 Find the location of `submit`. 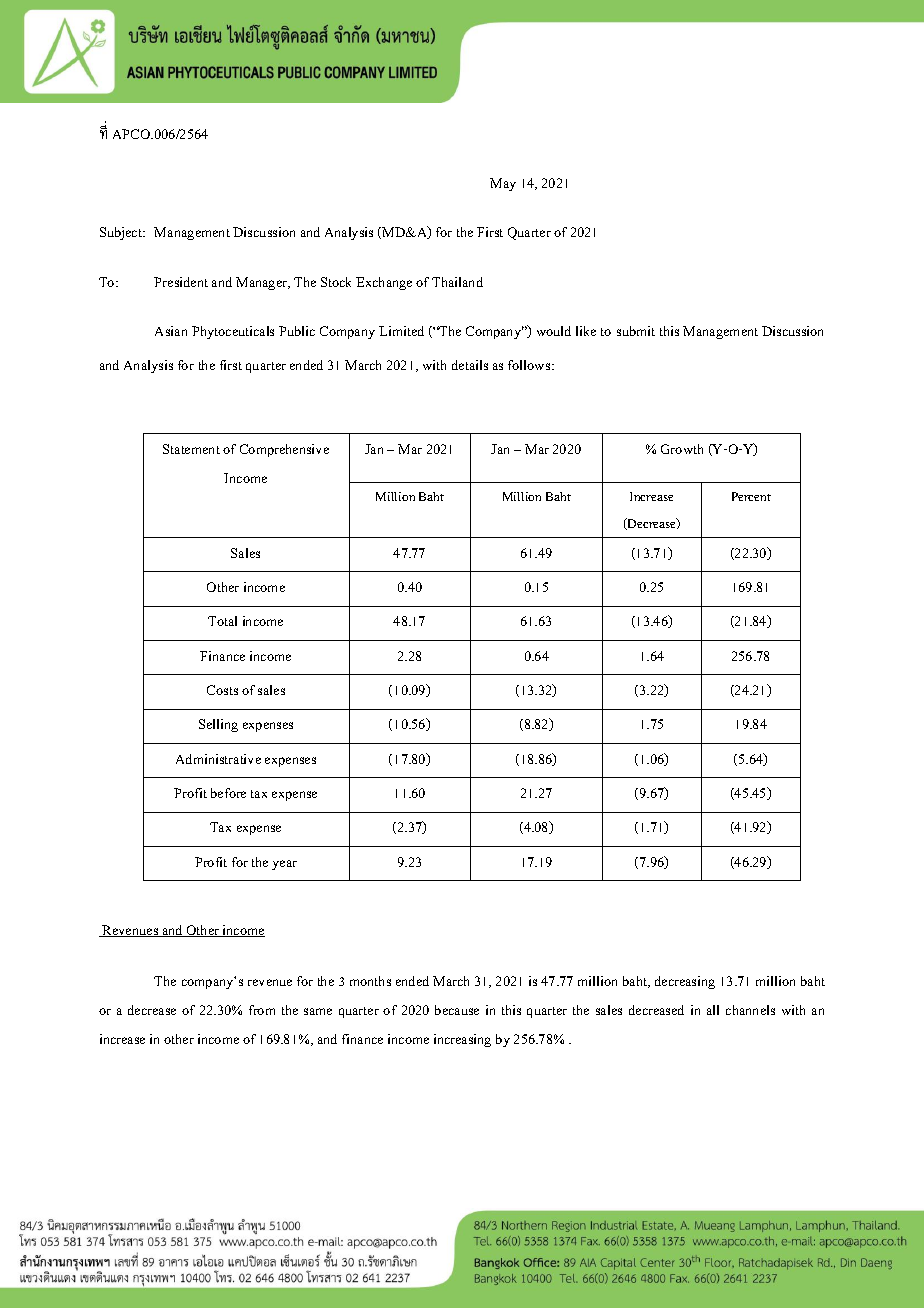

submit is located at coordinates (636, 331).
